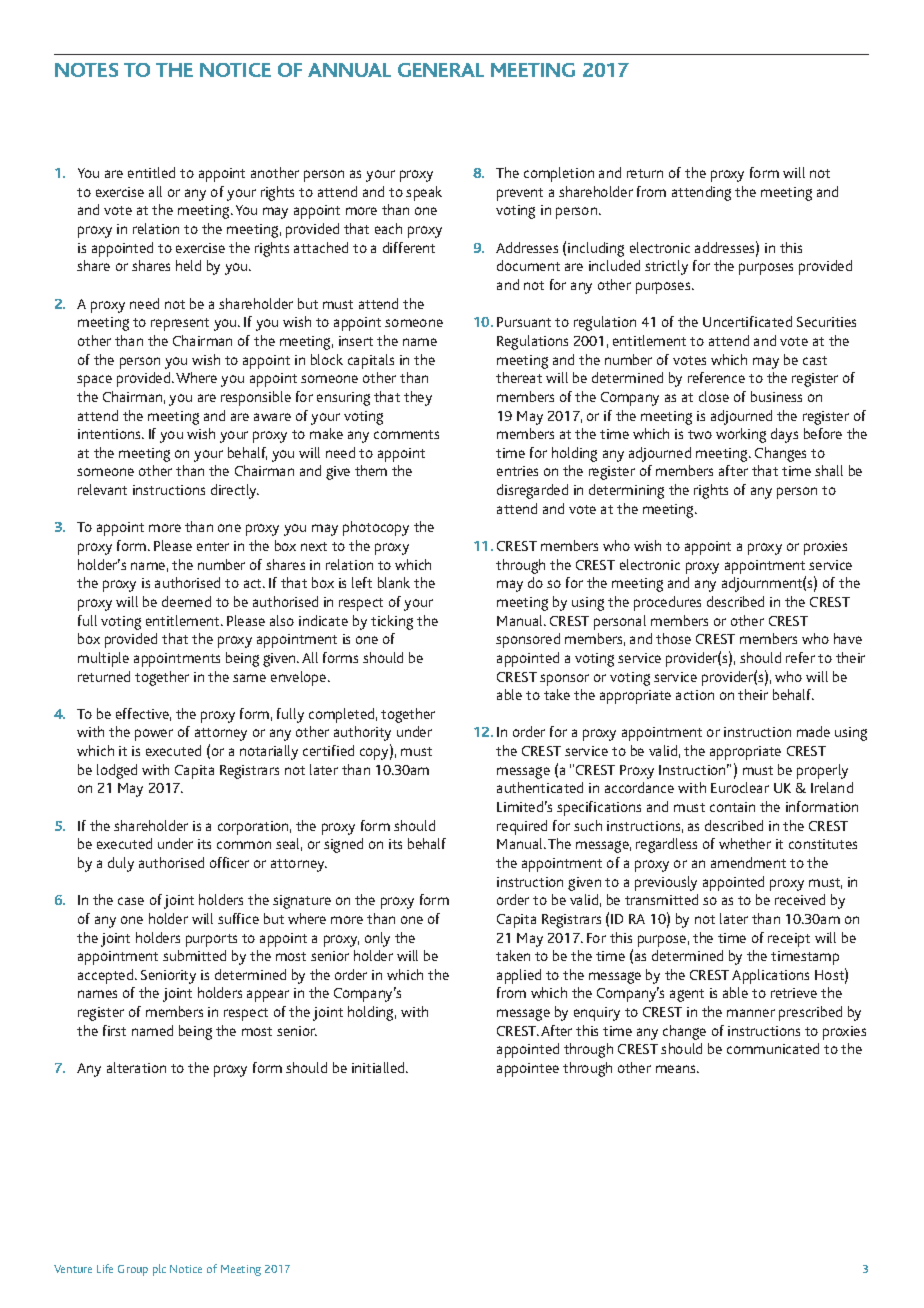 This screenshot has height=1308, width=924. I want to click on amendment, so click(748, 862).
